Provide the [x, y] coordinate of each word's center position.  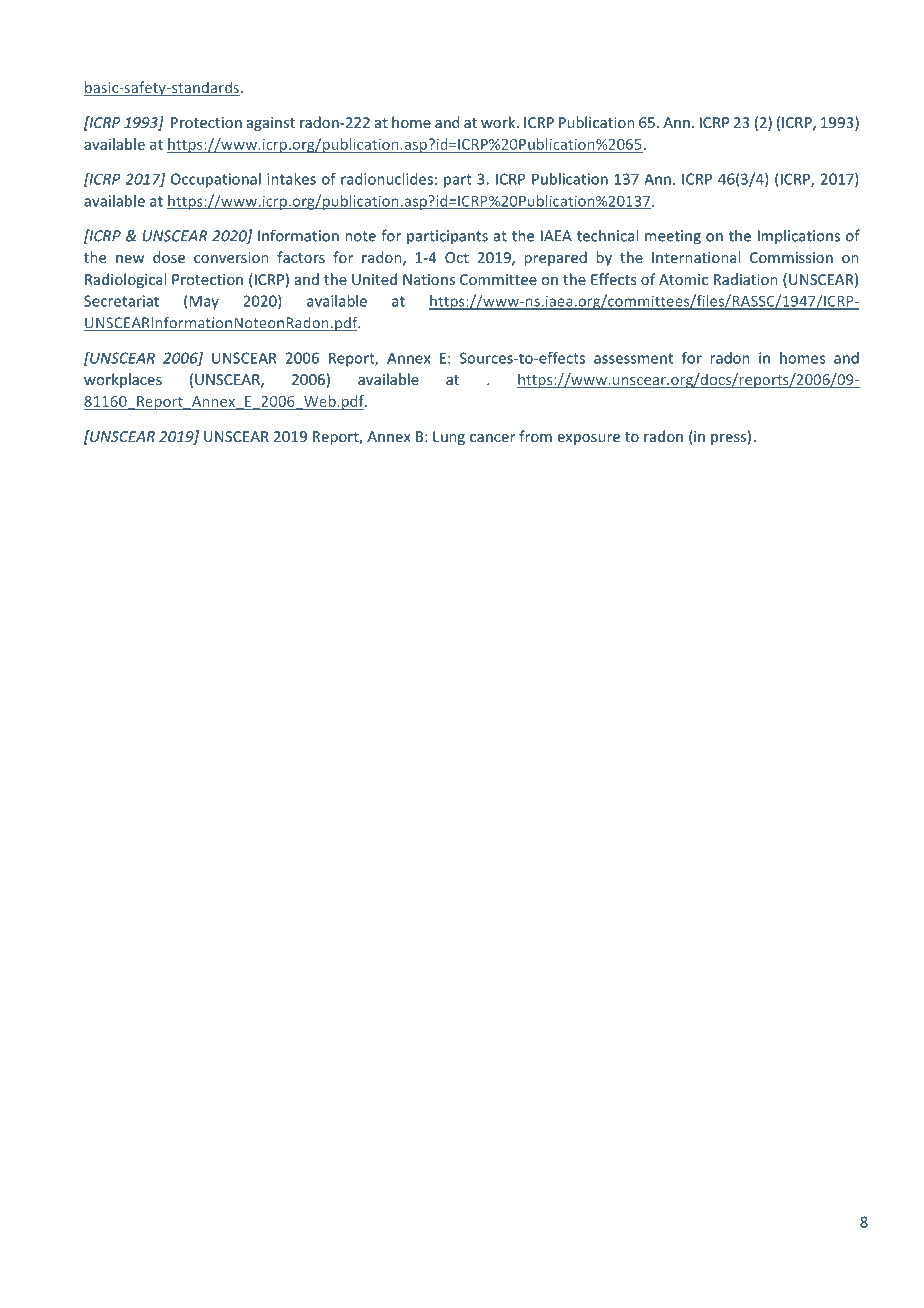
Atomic [683, 279]
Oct [457, 257]
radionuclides [387, 179]
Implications [799, 237]
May [204, 302]
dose [169, 257]
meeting [673, 237]
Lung [449, 438]
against [271, 124]
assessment [633, 358]
